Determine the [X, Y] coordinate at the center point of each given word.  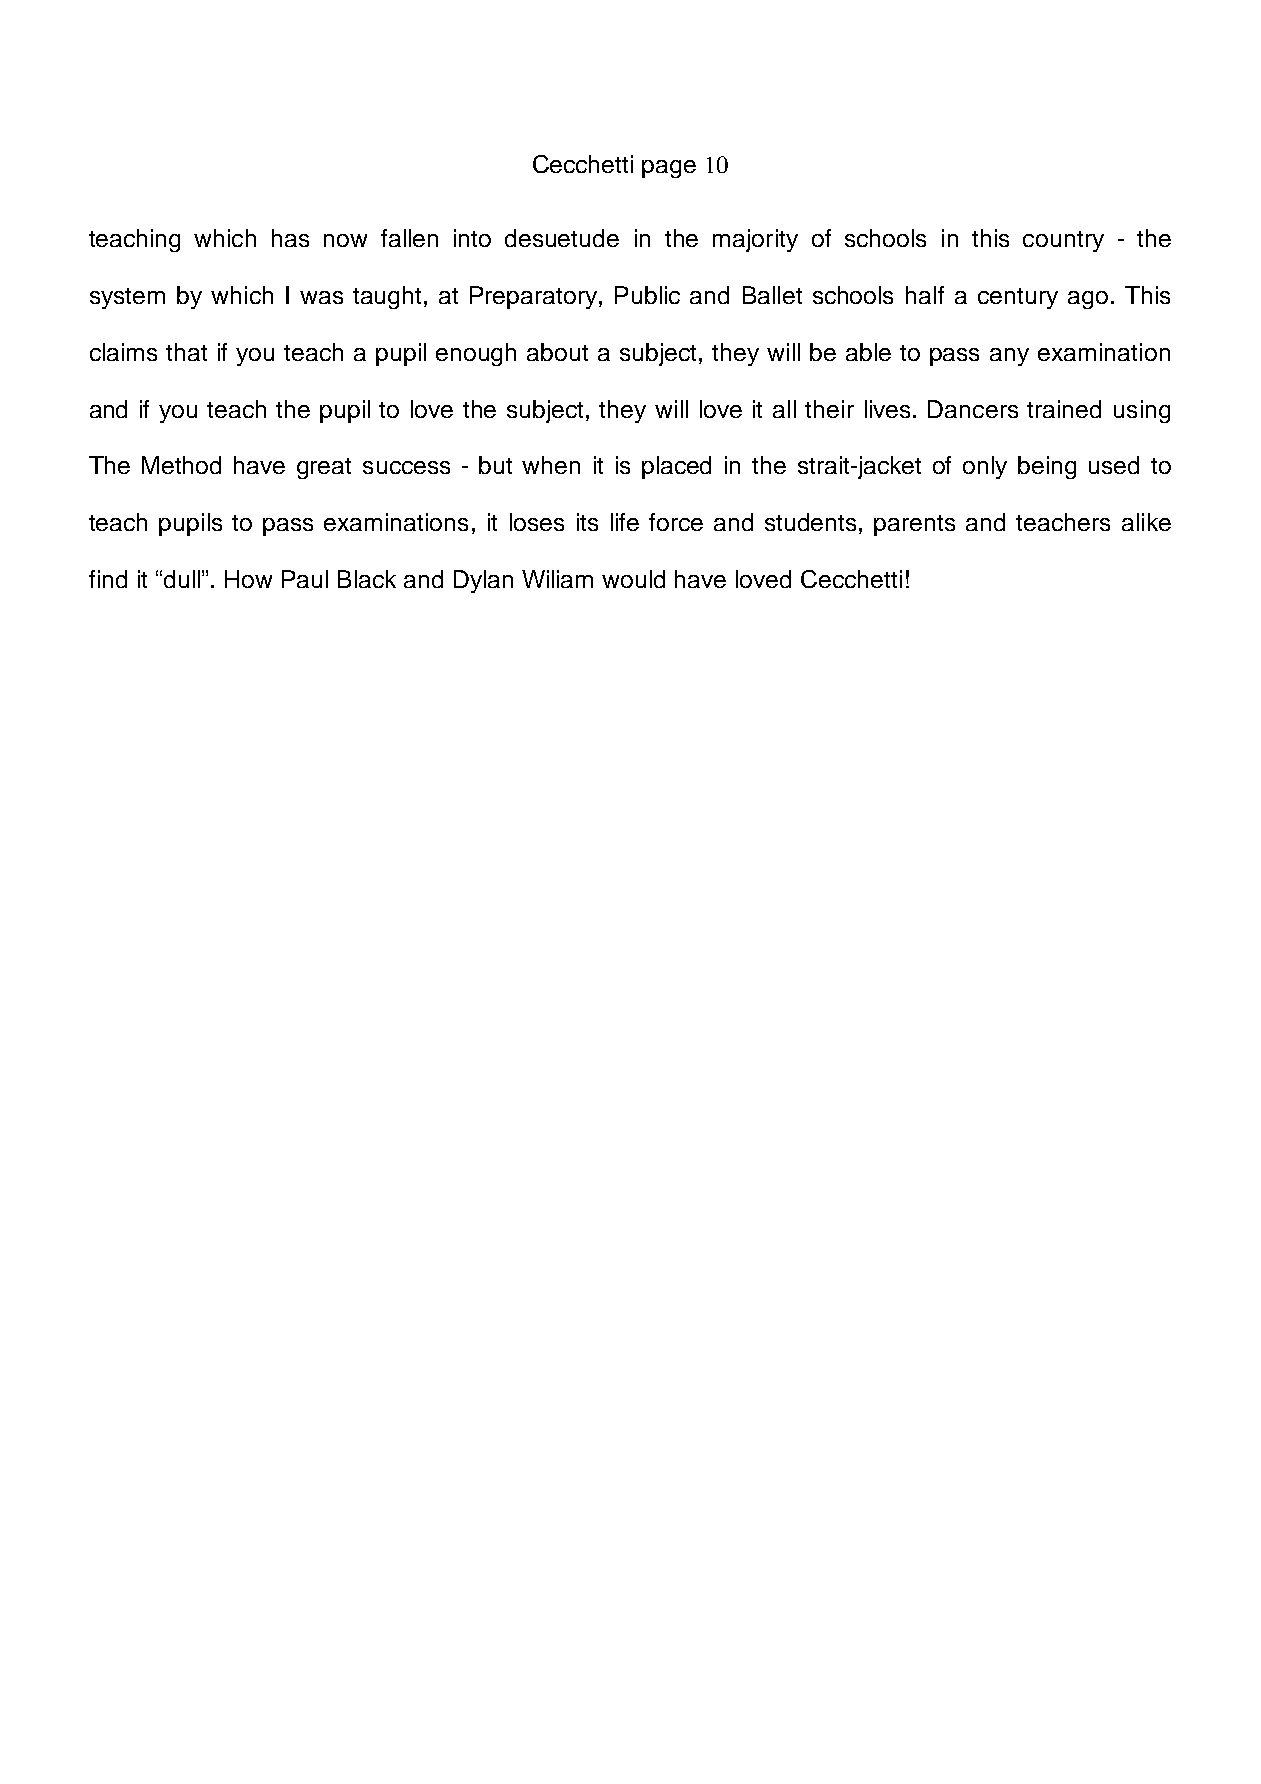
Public [647, 295]
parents [914, 525]
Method [181, 465]
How [248, 579]
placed [676, 467]
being [1047, 467]
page [669, 169]
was [321, 297]
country [1063, 241]
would [633, 579]
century [1018, 298]
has [290, 238]
